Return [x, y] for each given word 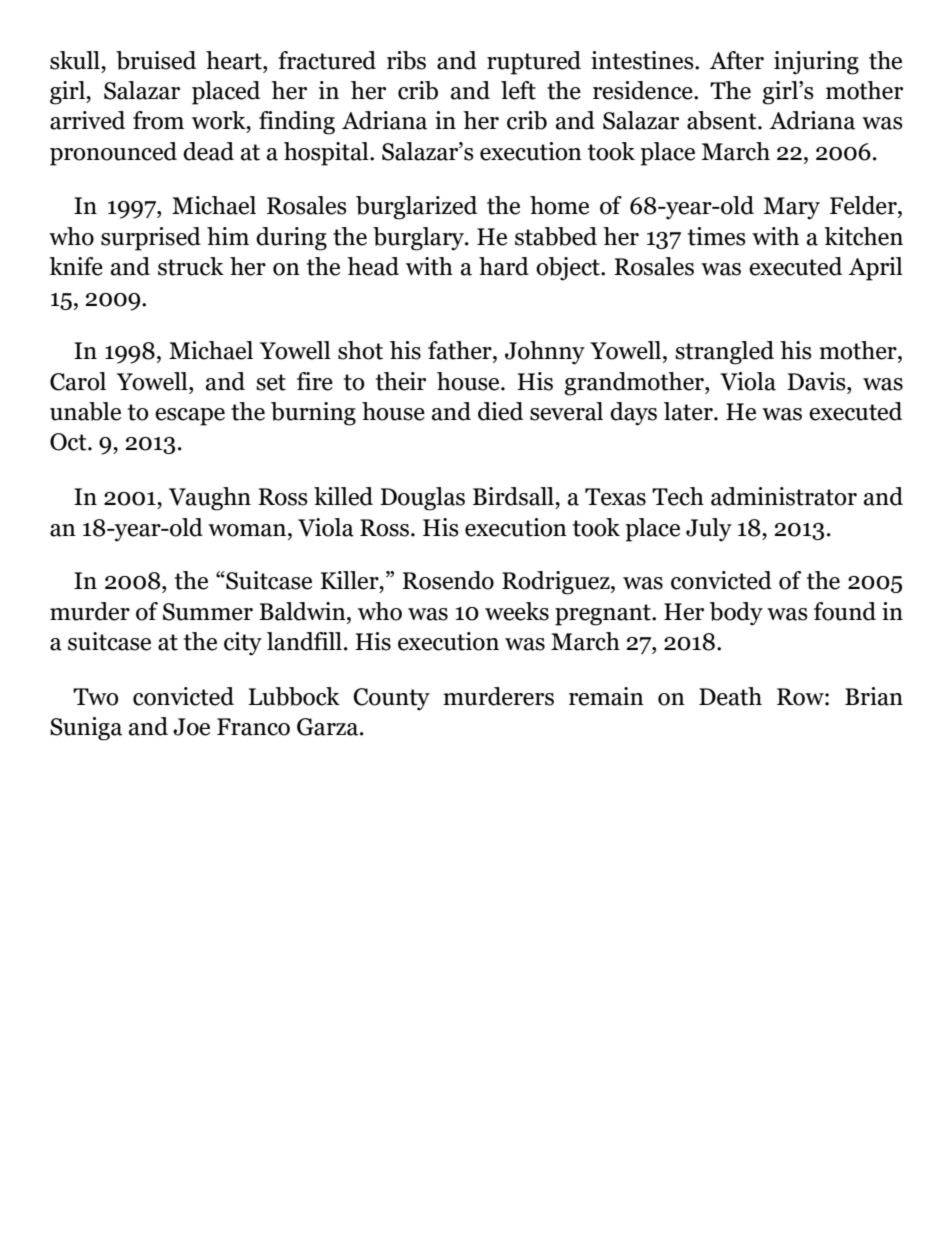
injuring [816, 63]
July [709, 530]
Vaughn [210, 499]
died [500, 411]
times [717, 236]
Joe [191, 727]
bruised [156, 60]
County [391, 699]
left [518, 90]
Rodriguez [557, 583]
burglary [419, 239]
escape [190, 417]
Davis [817, 381]
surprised [151, 239]
